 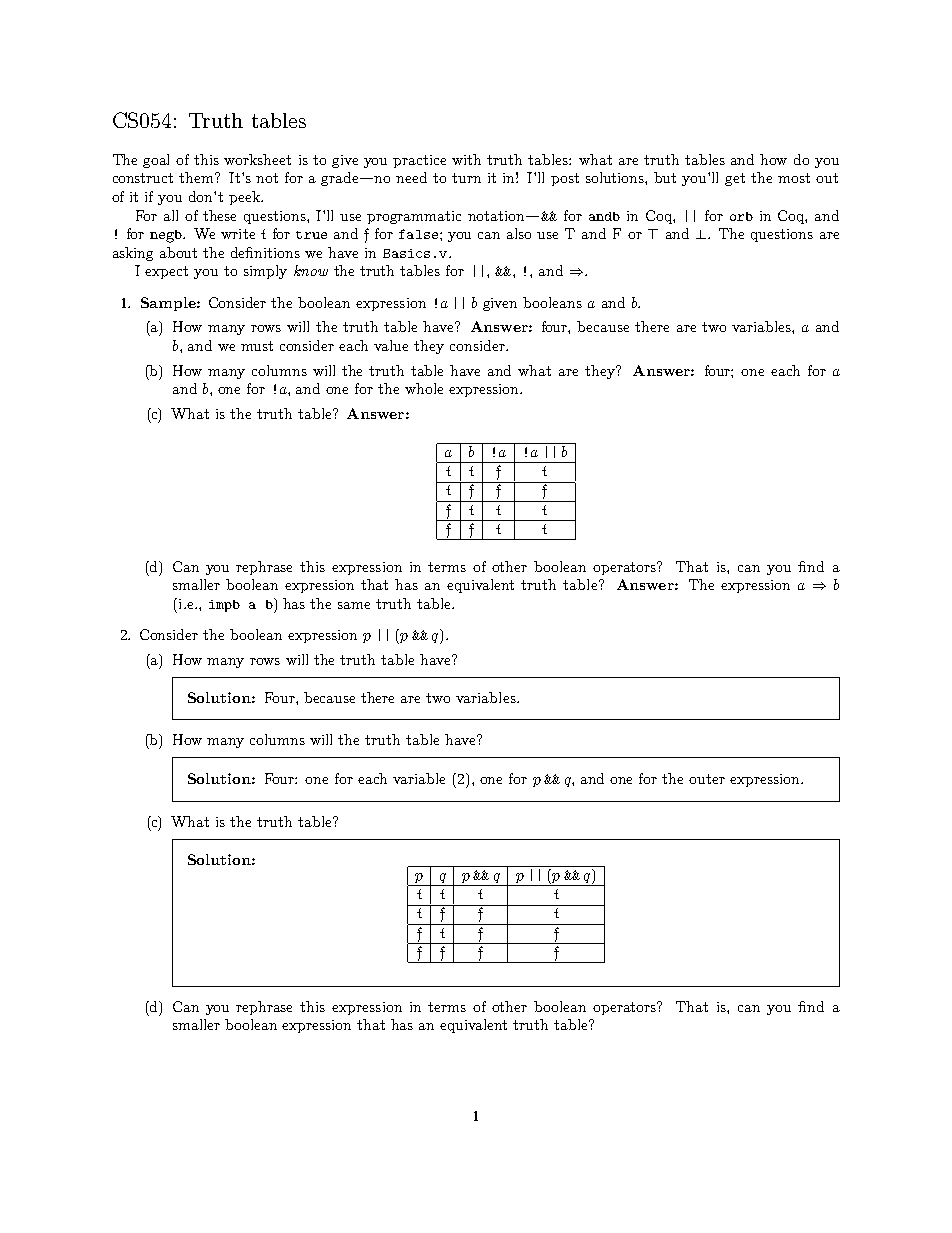 I want to click on outer, so click(x=707, y=779).
